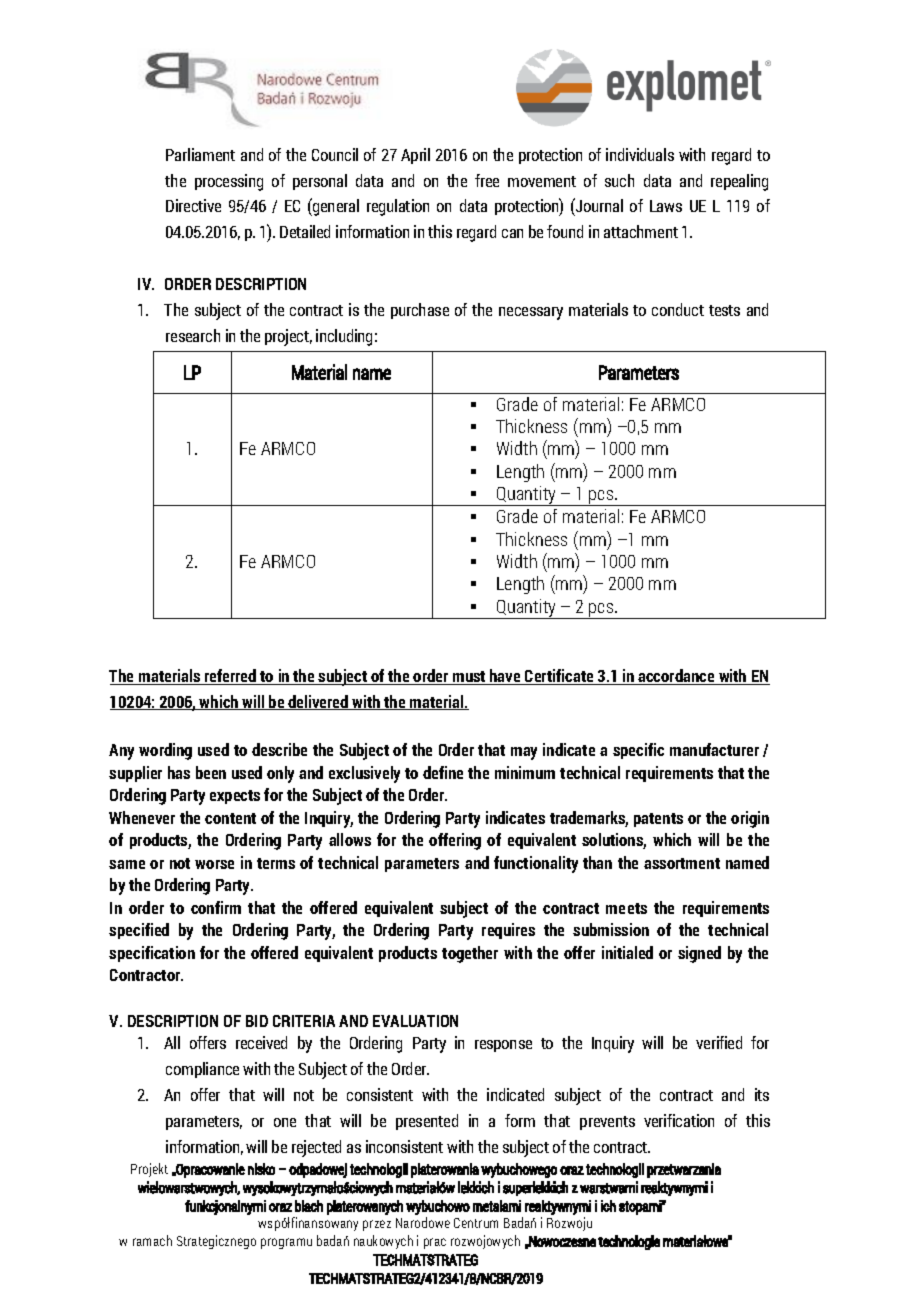 This screenshot has height=1308, width=924. I want to click on Laws, so click(666, 206).
